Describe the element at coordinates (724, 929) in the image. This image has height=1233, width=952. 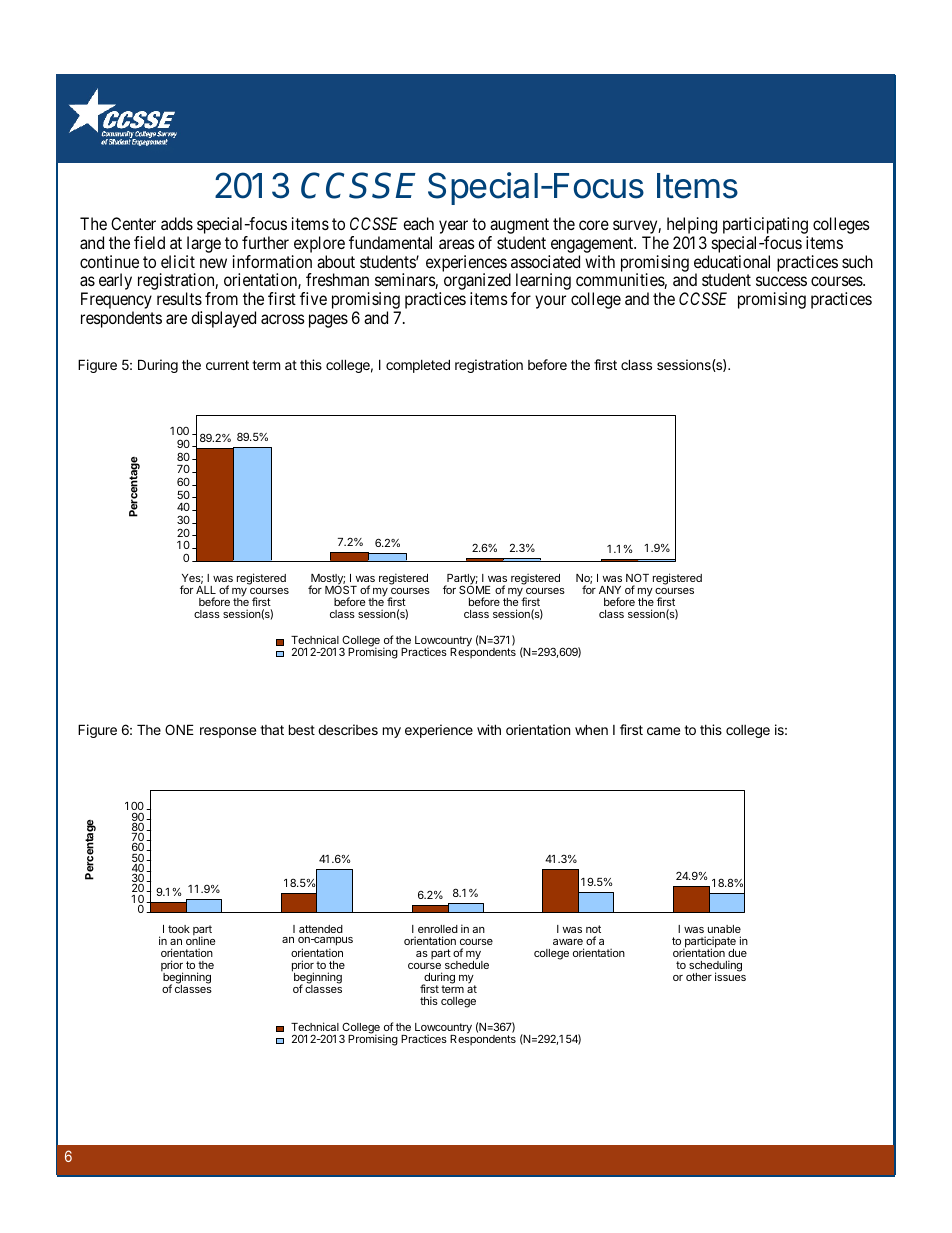
I see `unable` at that location.
